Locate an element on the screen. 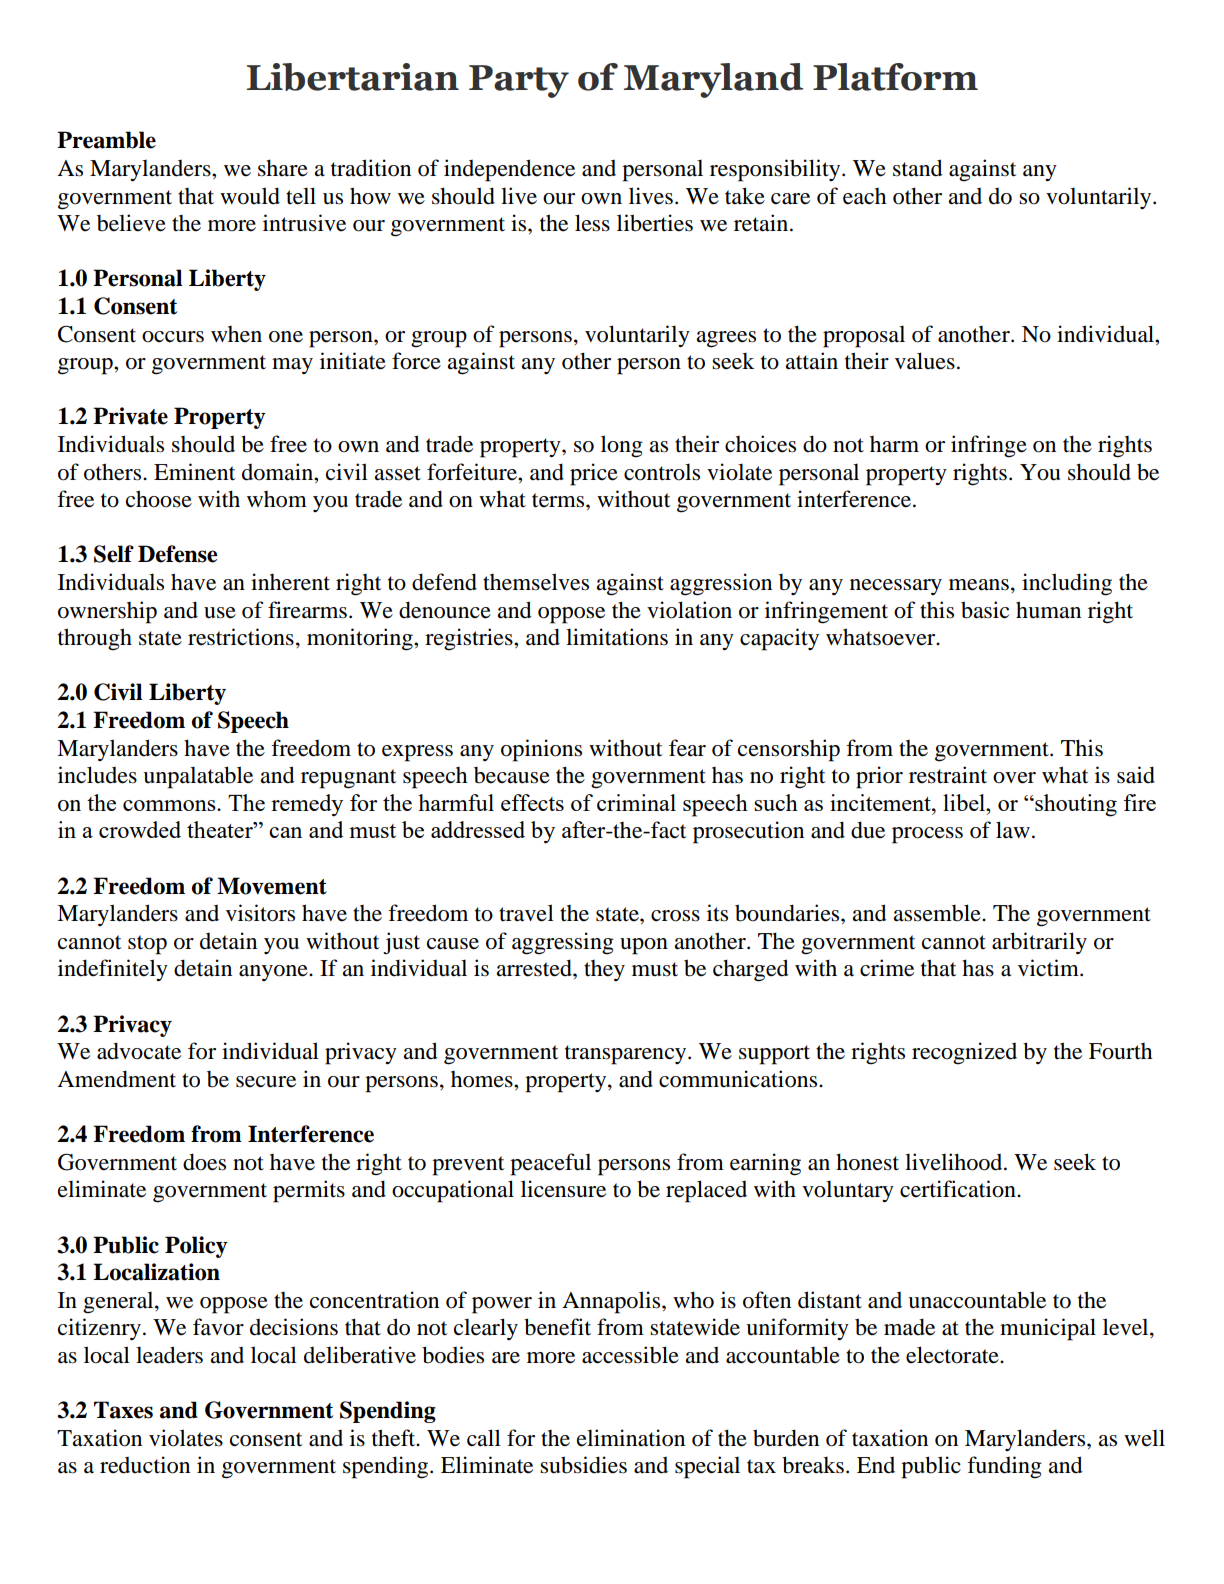 Image resolution: width=1224 pixels, height=1584 pixels. elimination is located at coordinates (631, 1438).
